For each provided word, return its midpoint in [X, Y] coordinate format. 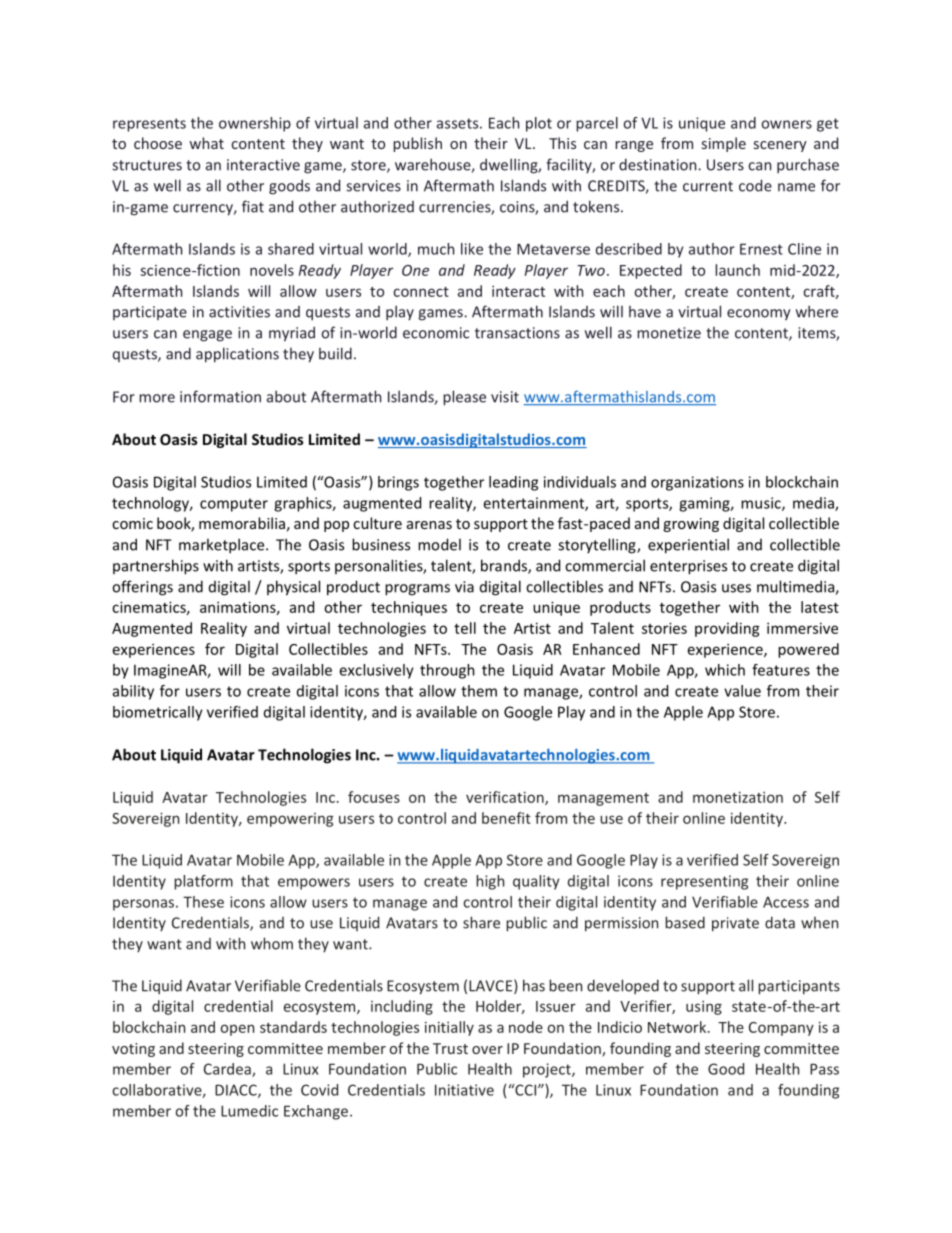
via [464, 587]
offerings [142, 588]
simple [724, 144]
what [206, 143]
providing [727, 629]
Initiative [464, 1090]
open [237, 1030]
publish [417, 144]
